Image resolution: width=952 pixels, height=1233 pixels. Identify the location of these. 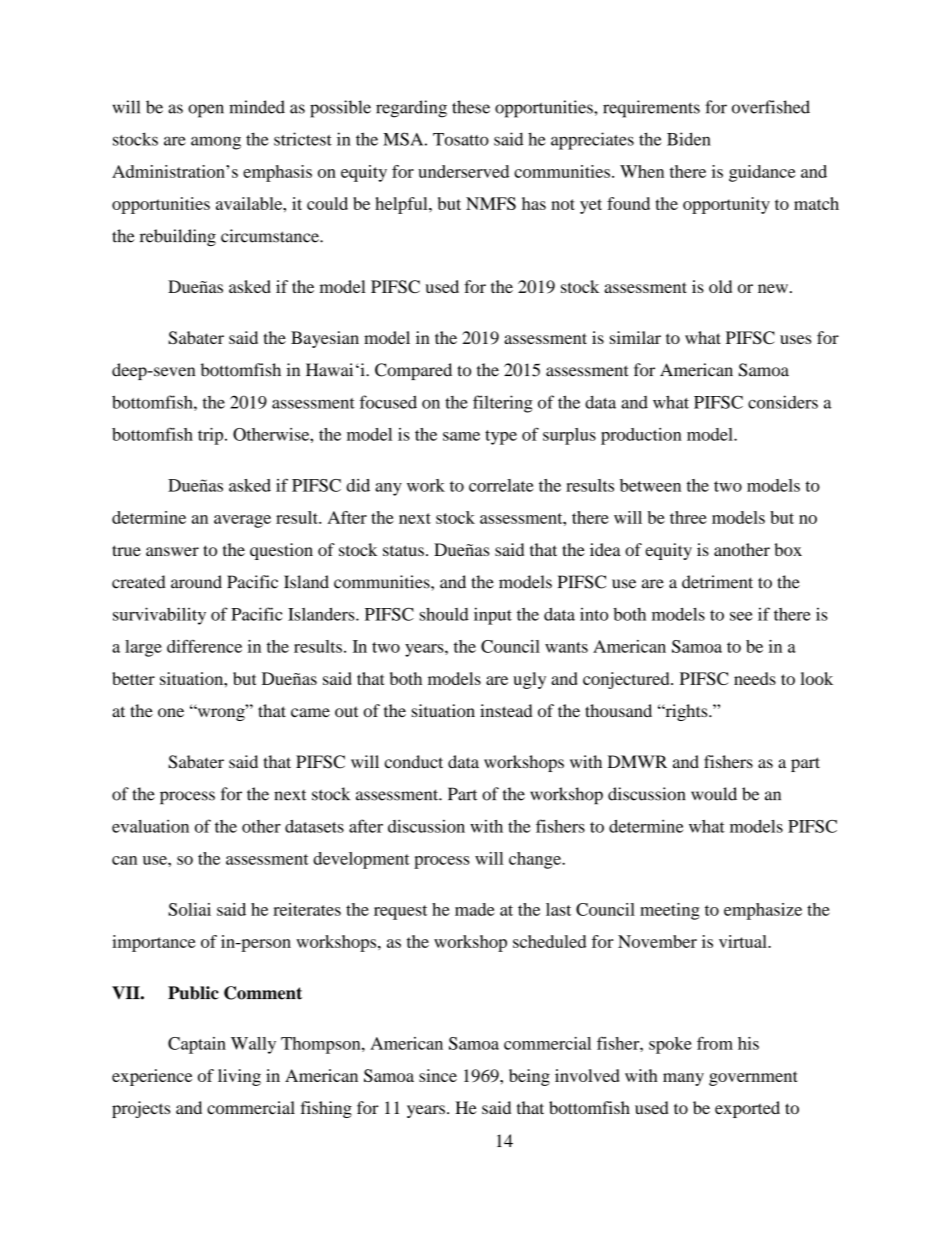
(471, 107).
